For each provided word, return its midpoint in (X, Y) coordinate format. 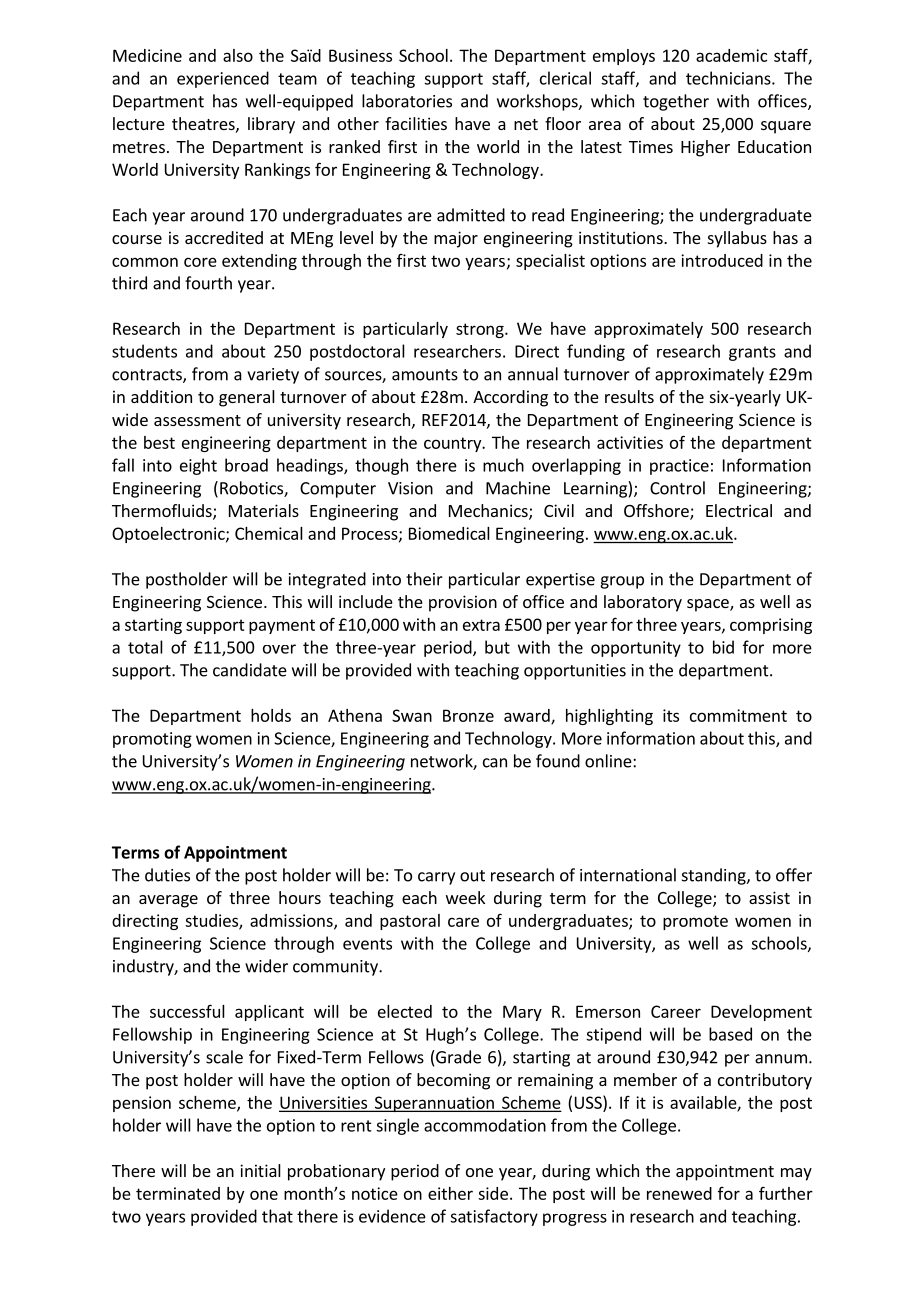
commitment (738, 715)
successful (187, 1011)
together (676, 102)
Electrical (739, 510)
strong (481, 330)
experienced (223, 79)
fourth (208, 283)
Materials (264, 510)
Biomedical (449, 533)
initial (260, 1170)
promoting (152, 740)
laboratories (407, 101)
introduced (722, 260)
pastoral (410, 922)
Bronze (468, 715)
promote (695, 922)
